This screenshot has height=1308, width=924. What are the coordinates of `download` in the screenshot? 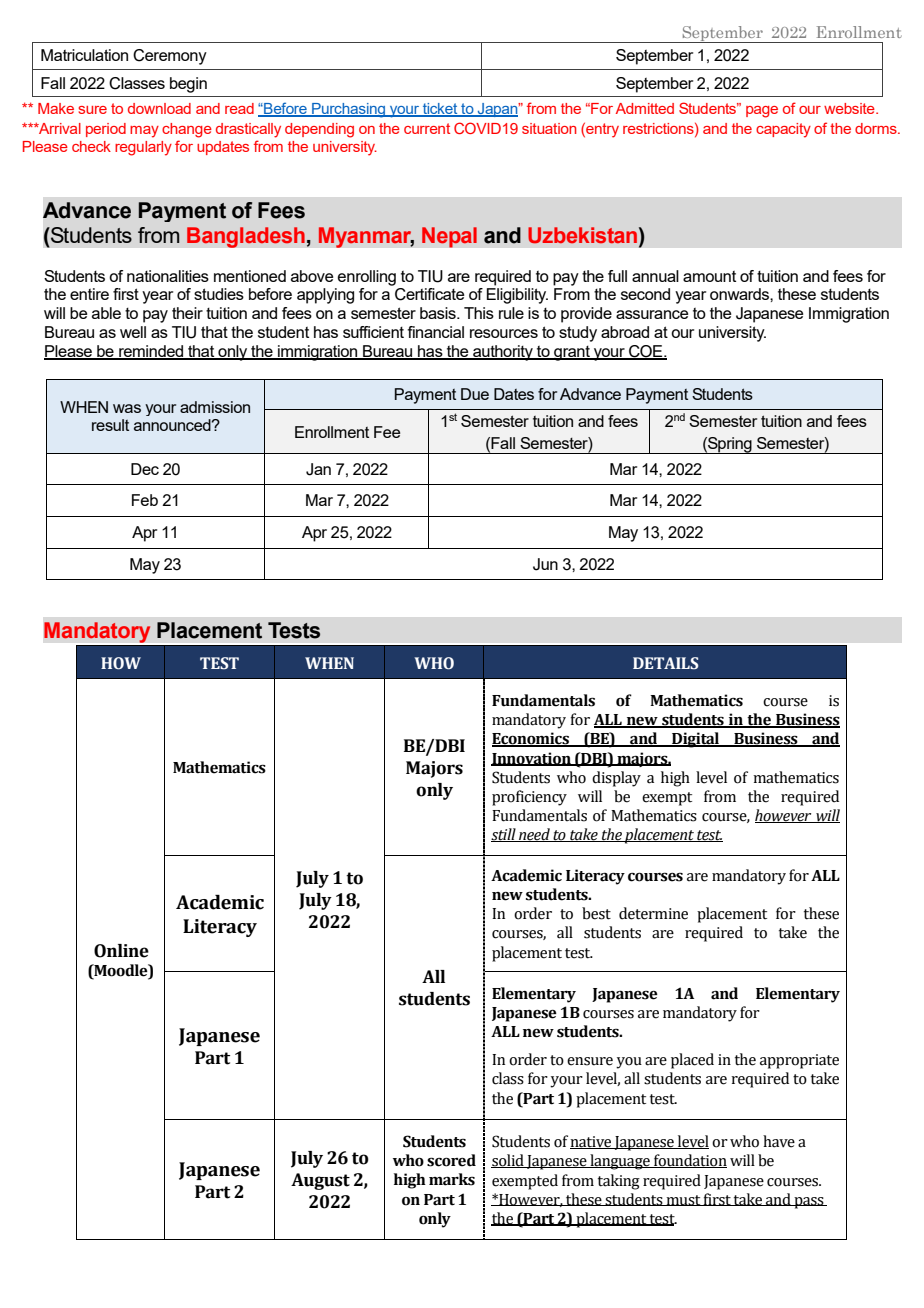 It's located at (159, 108).
